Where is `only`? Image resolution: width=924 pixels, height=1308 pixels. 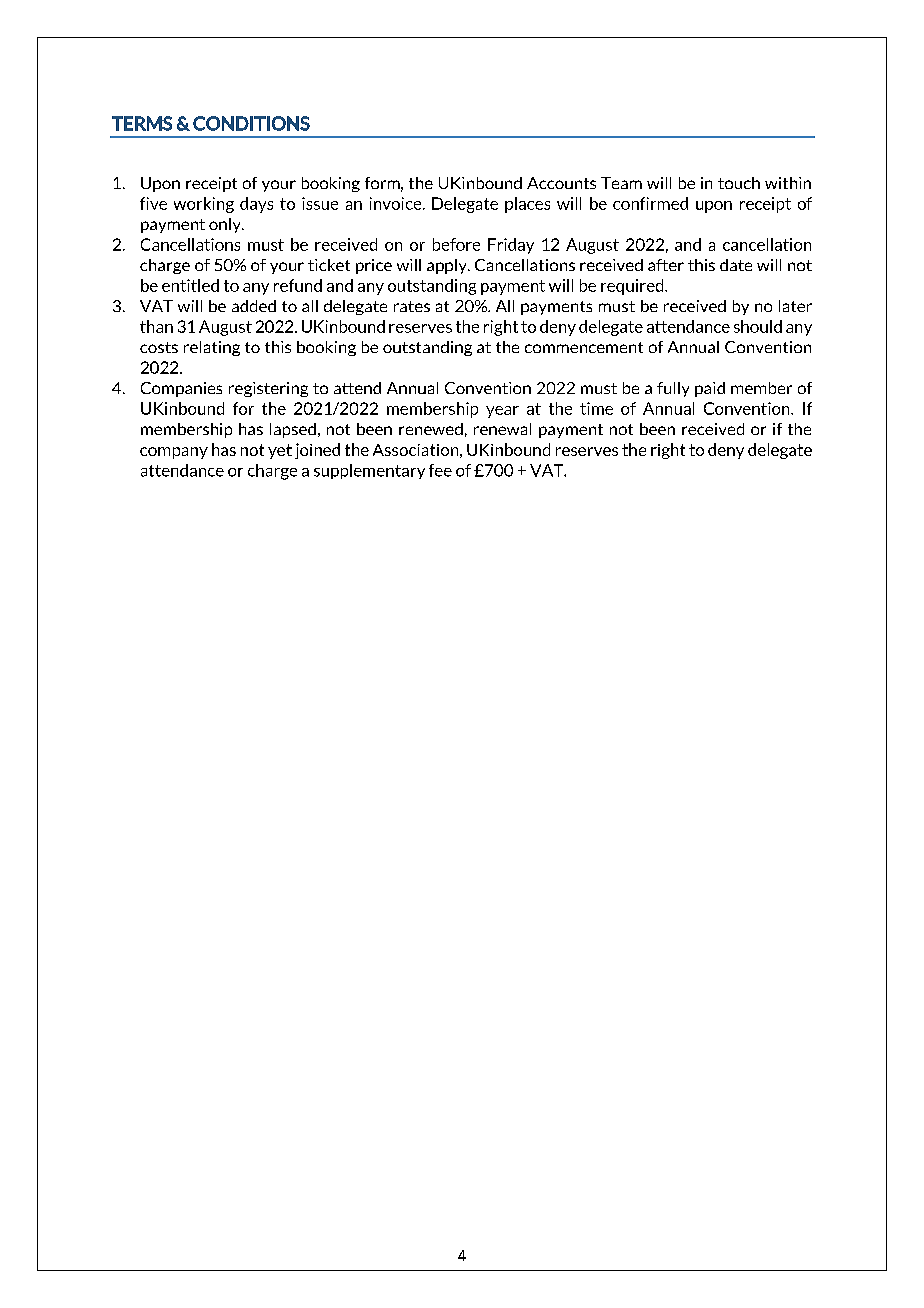
only is located at coordinates (226, 225).
